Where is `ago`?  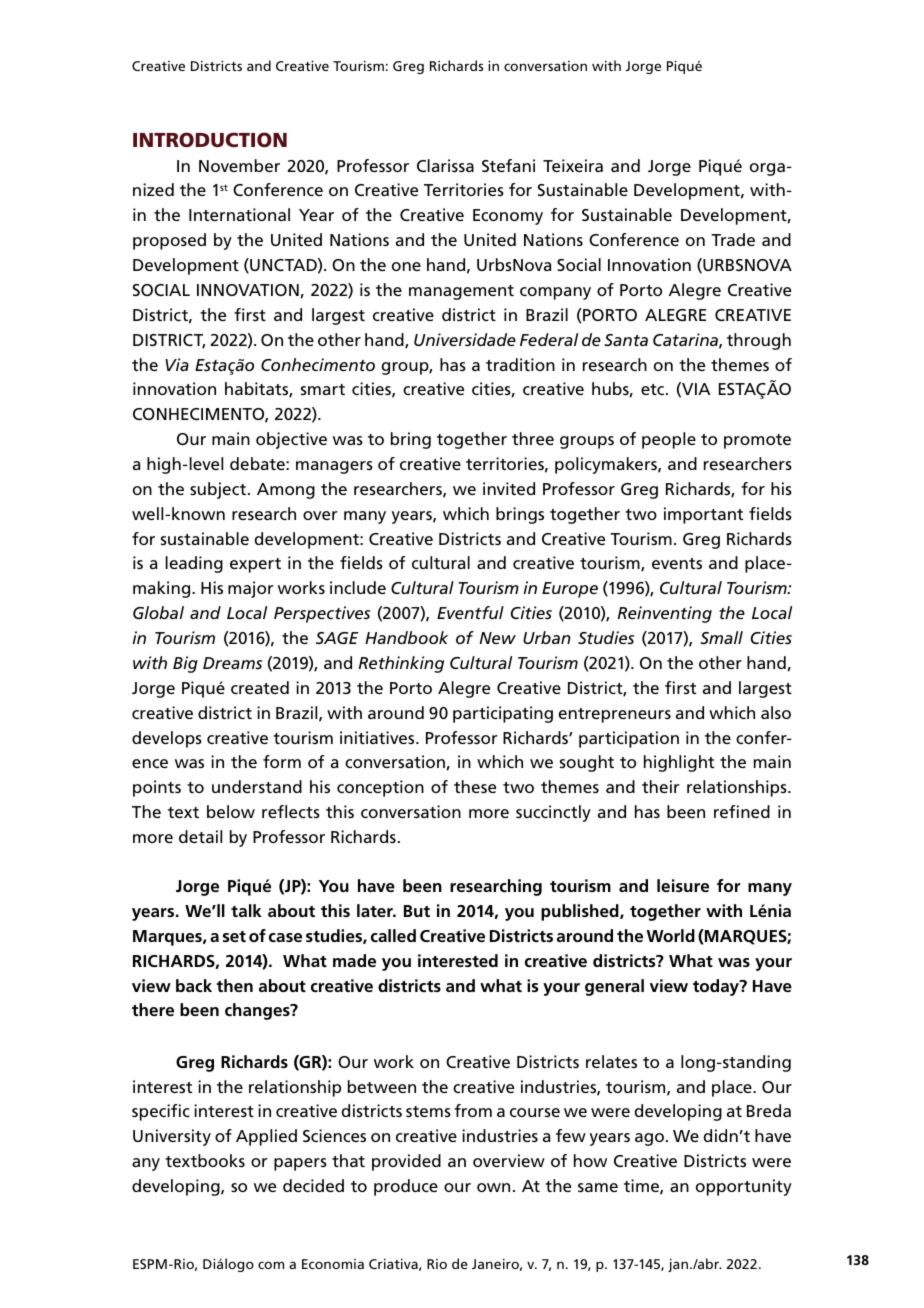
ago is located at coordinates (649, 1139).
